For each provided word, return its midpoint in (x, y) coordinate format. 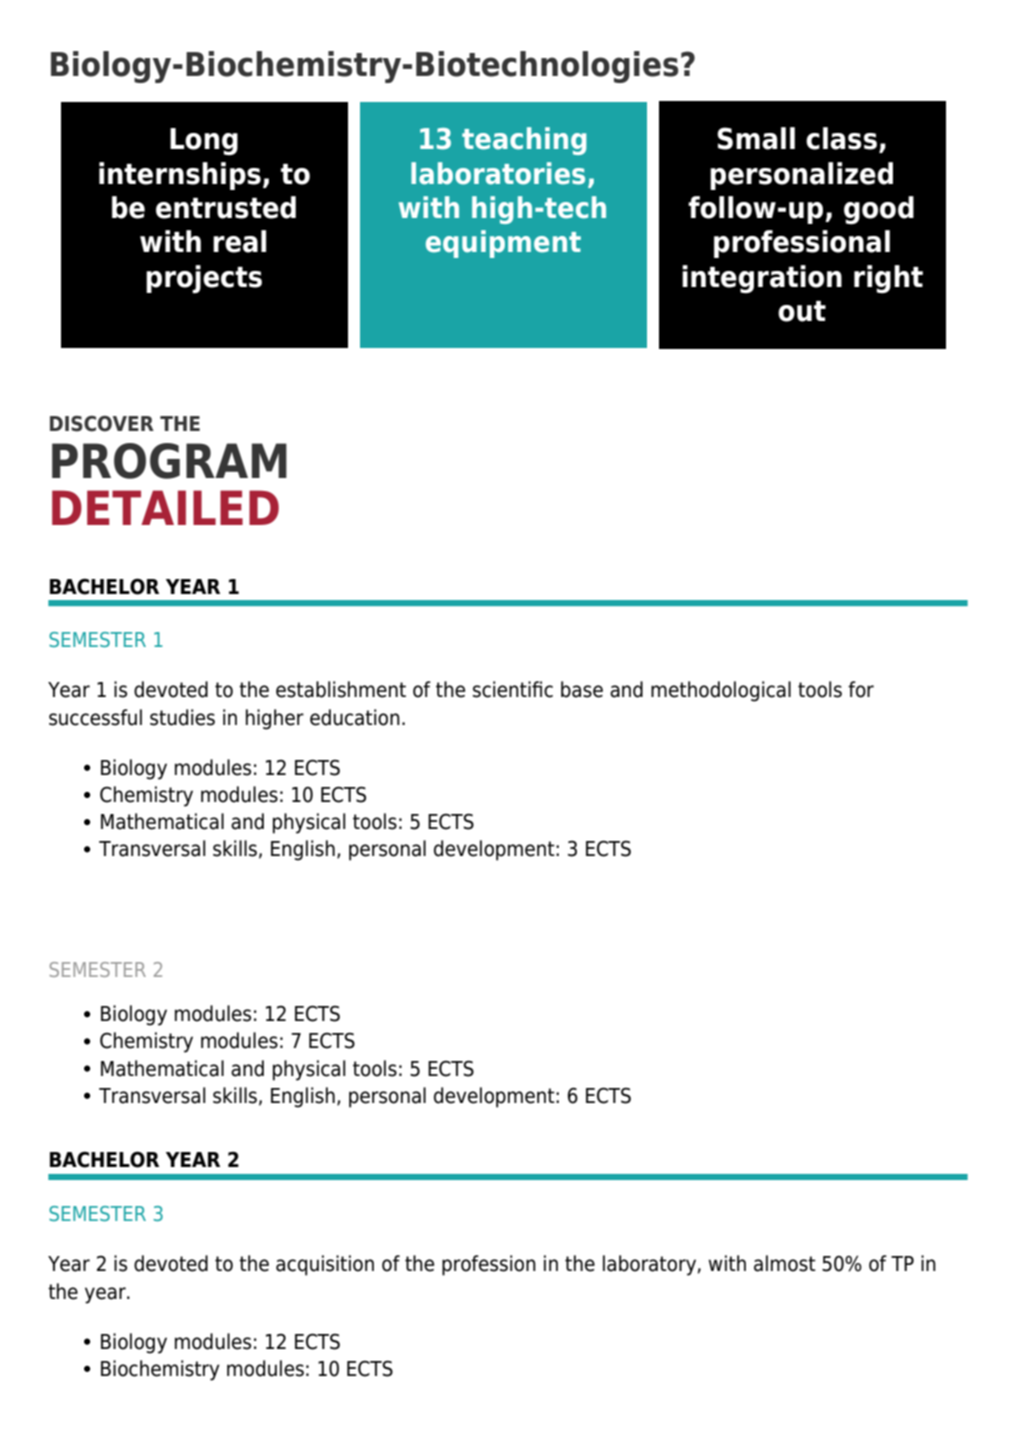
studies (182, 717)
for (861, 689)
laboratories (498, 173)
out (802, 311)
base (582, 689)
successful (95, 717)
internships (180, 176)
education (355, 717)
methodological (721, 691)
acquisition (325, 1265)
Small (756, 138)
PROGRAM (169, 461)
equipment (503, 244)
